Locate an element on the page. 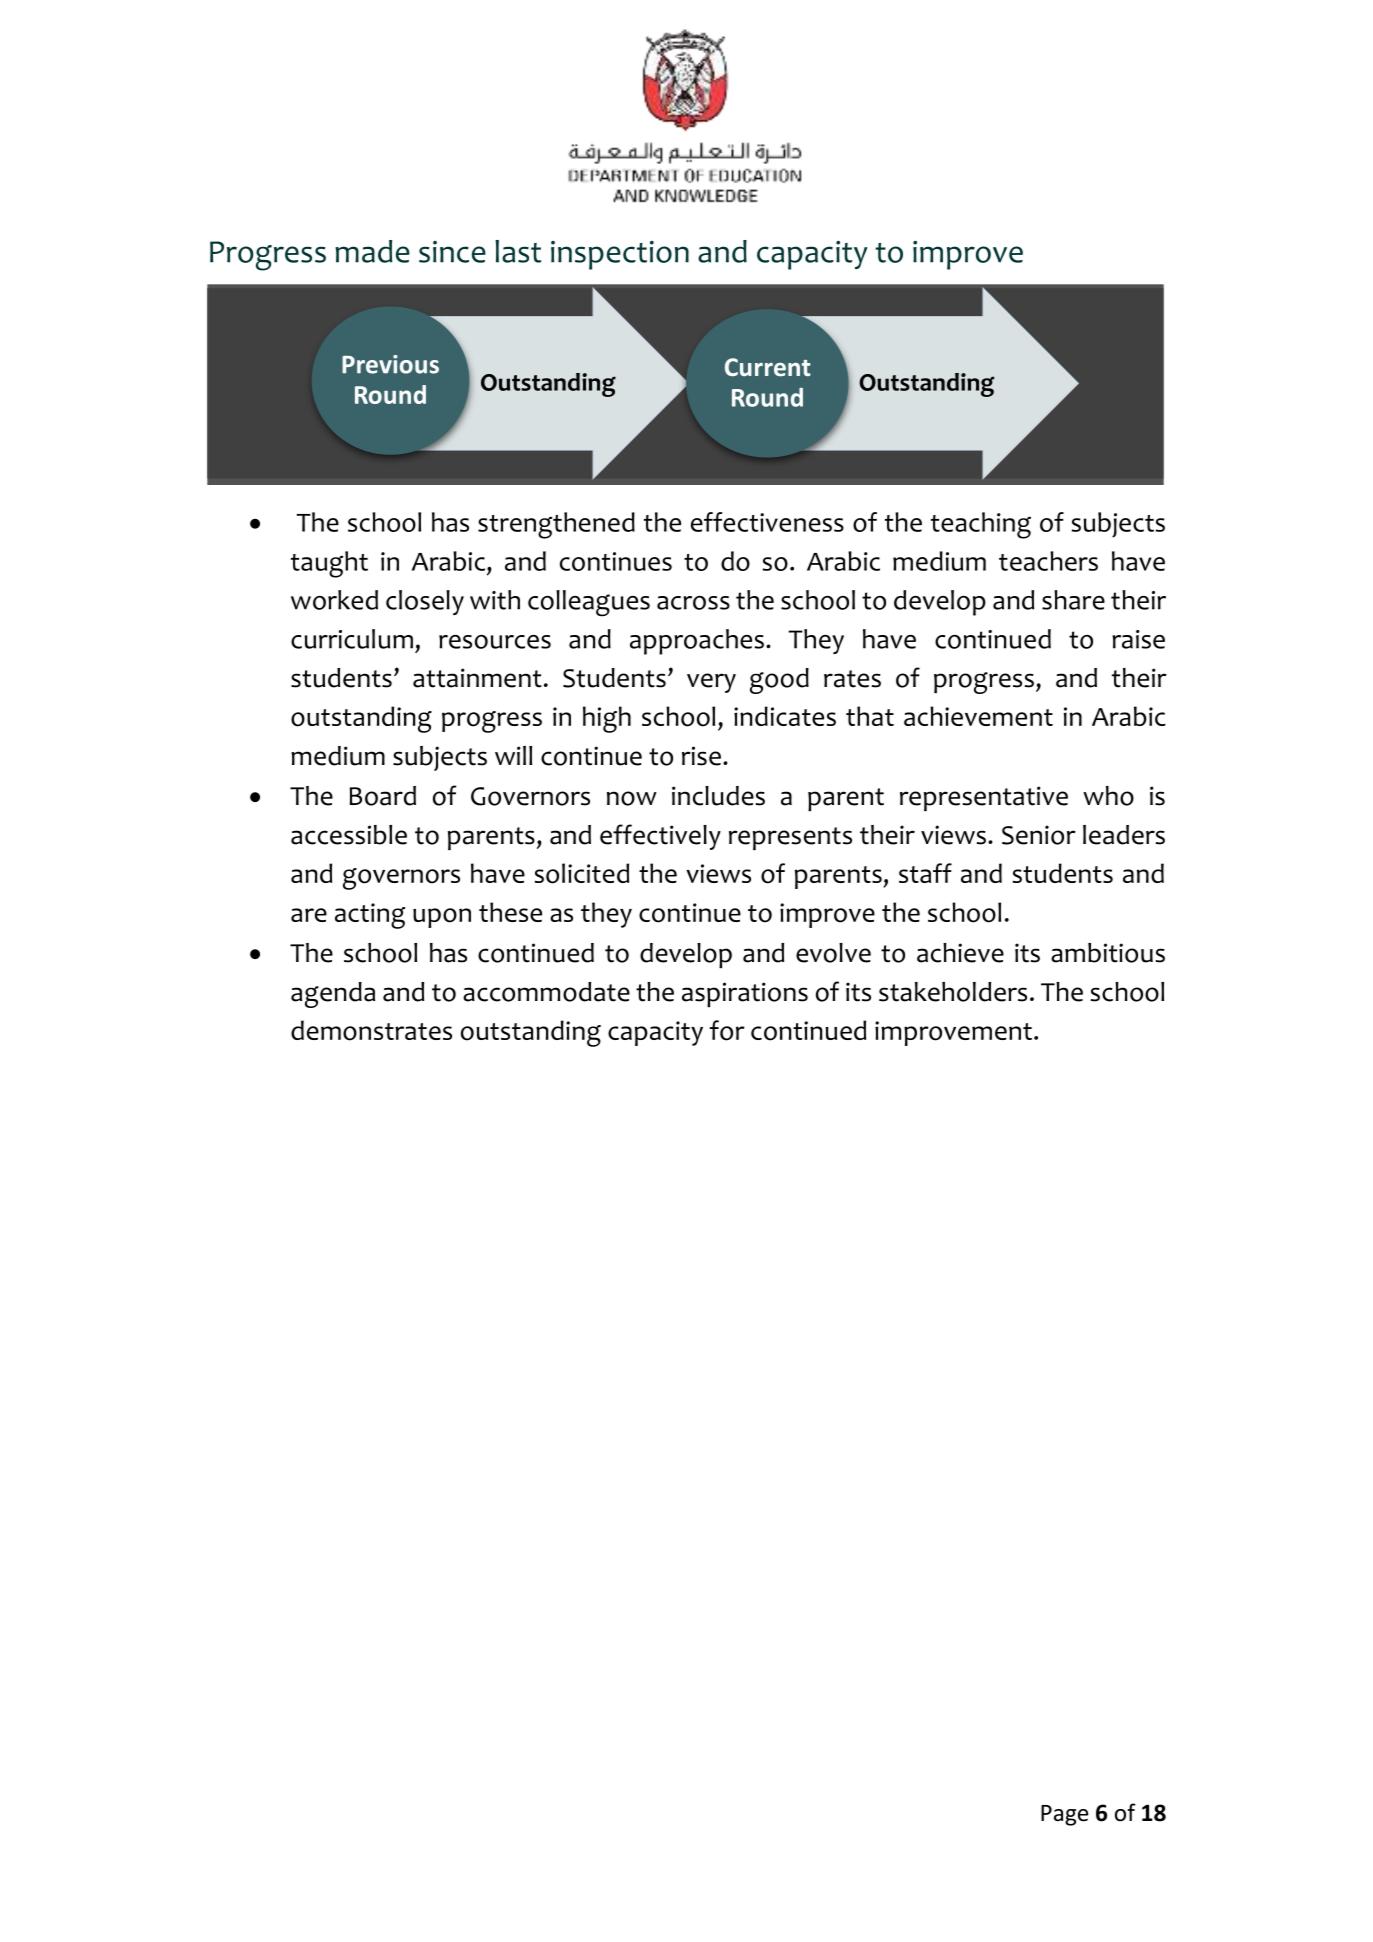 The height and width of the document is (1942, 1373). Current is located at coordinates (768, 367).
